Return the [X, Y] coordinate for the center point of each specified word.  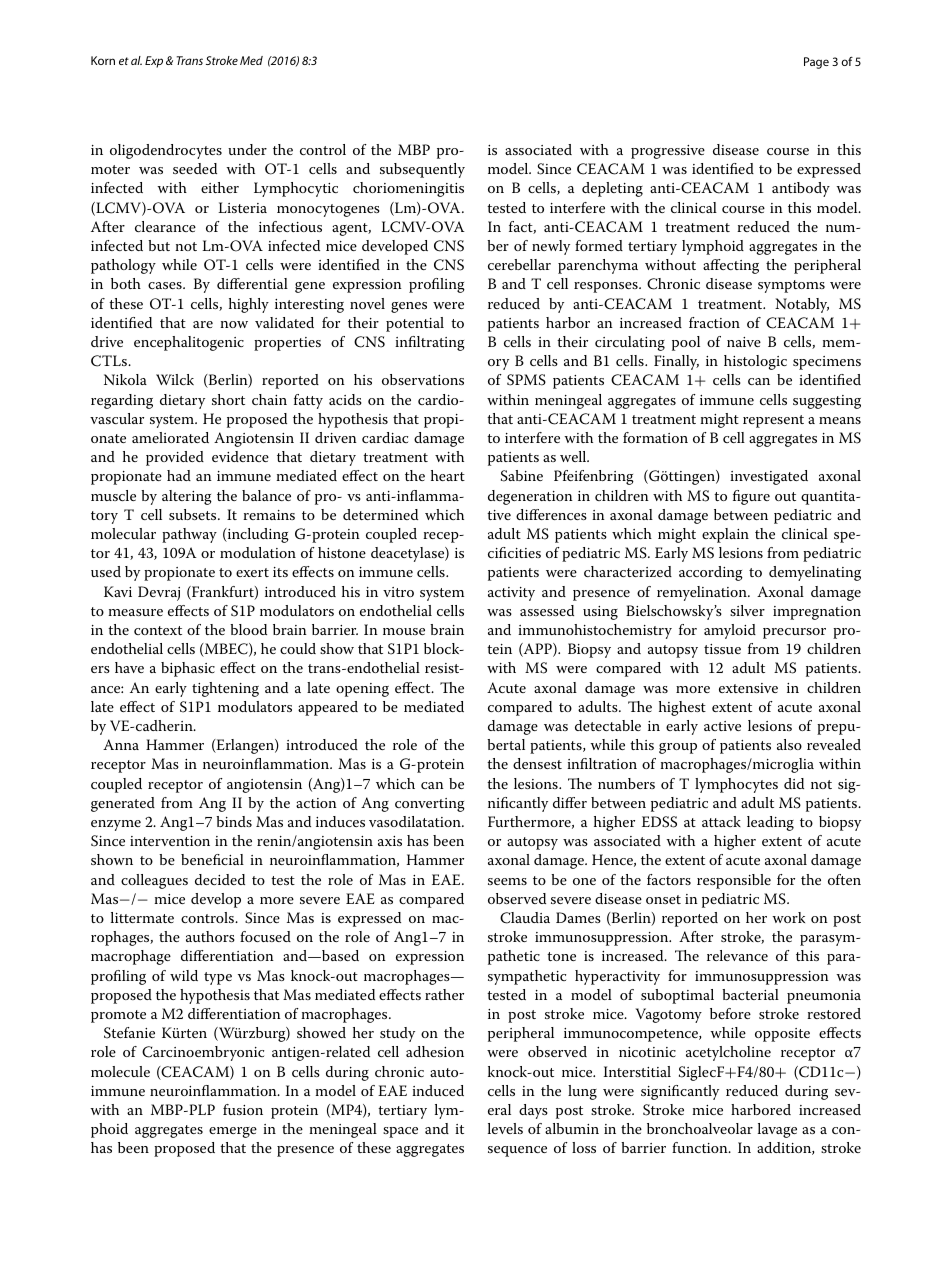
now [234, 324]
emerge [233, 1132]
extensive [748, 688]
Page [816, 63]
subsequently [422, 170]
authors [210, 936]
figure [751, 497]
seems [507, 881]
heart [448, 475]
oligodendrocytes [166, 151]
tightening [225, 689]
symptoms [791, 286]
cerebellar [519, 264]
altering [187, 497]
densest [537, 763]
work [788, 917]
